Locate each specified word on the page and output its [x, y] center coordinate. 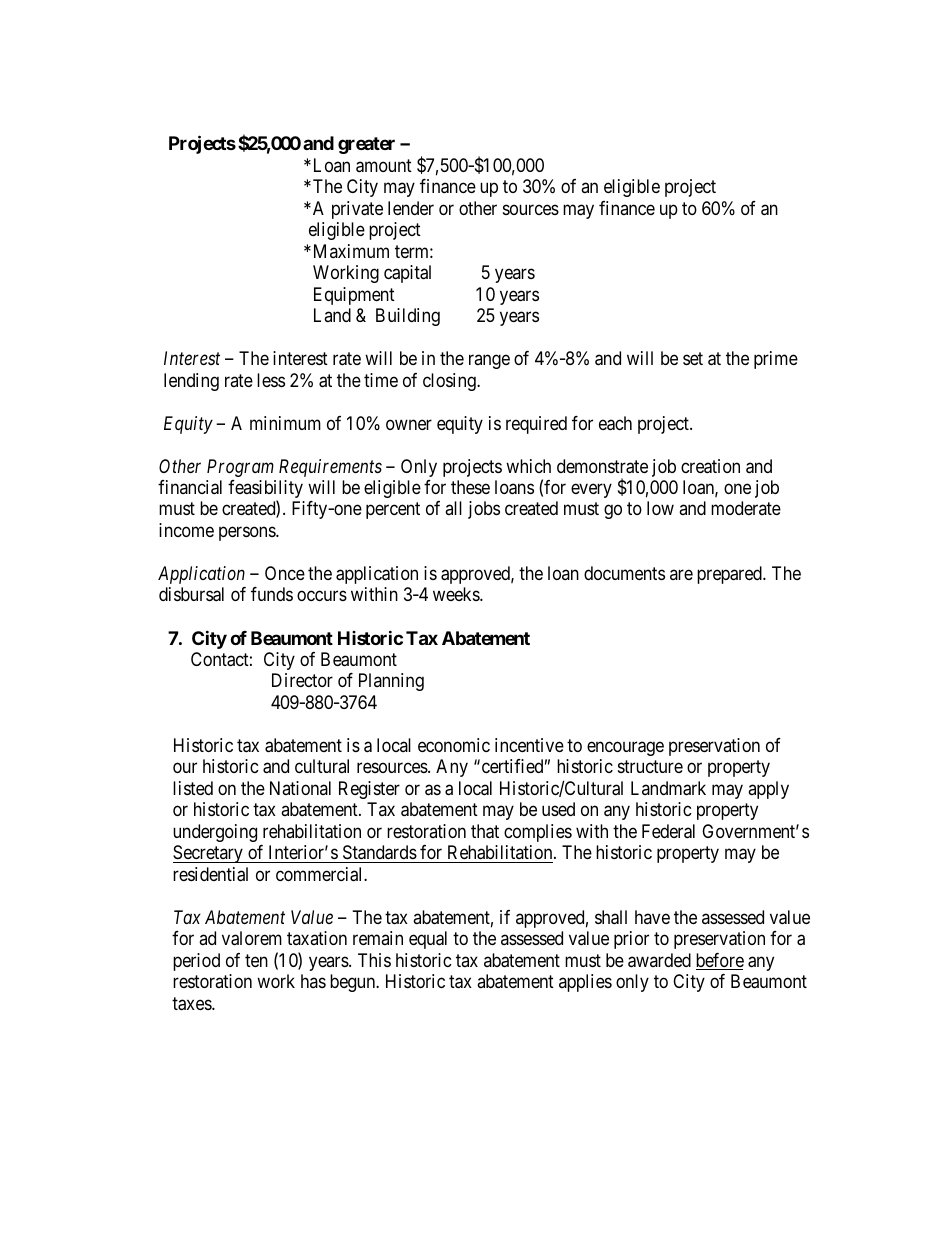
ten [256, 960]
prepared [730, 575]
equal [428, 940]
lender [411, 208]
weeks [457, 594]
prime [776, 360]
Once [285, 573]
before [720, 961]
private [357, 210]
